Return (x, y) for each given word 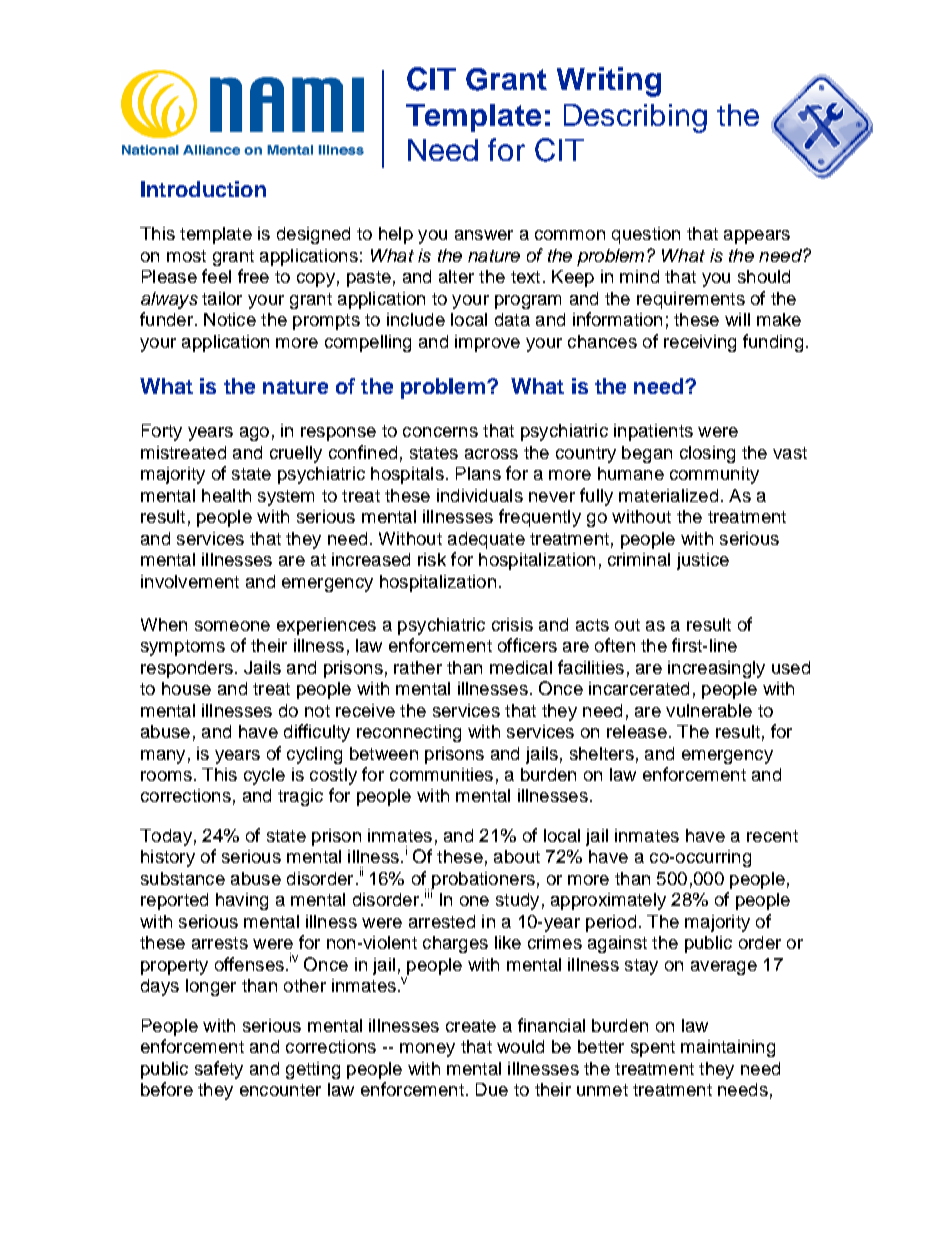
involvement (190, 581)
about (517, 856)
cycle (264, 776)
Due (492, 1089)
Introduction (203, 189)
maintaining (728, 1048)
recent (772, 836)
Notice (230, 319)
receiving (700, 343)
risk (432, 559)
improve (487, 343)
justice (703, 561)
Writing (609, 82)
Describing (635, 118)
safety (219, 1070)
